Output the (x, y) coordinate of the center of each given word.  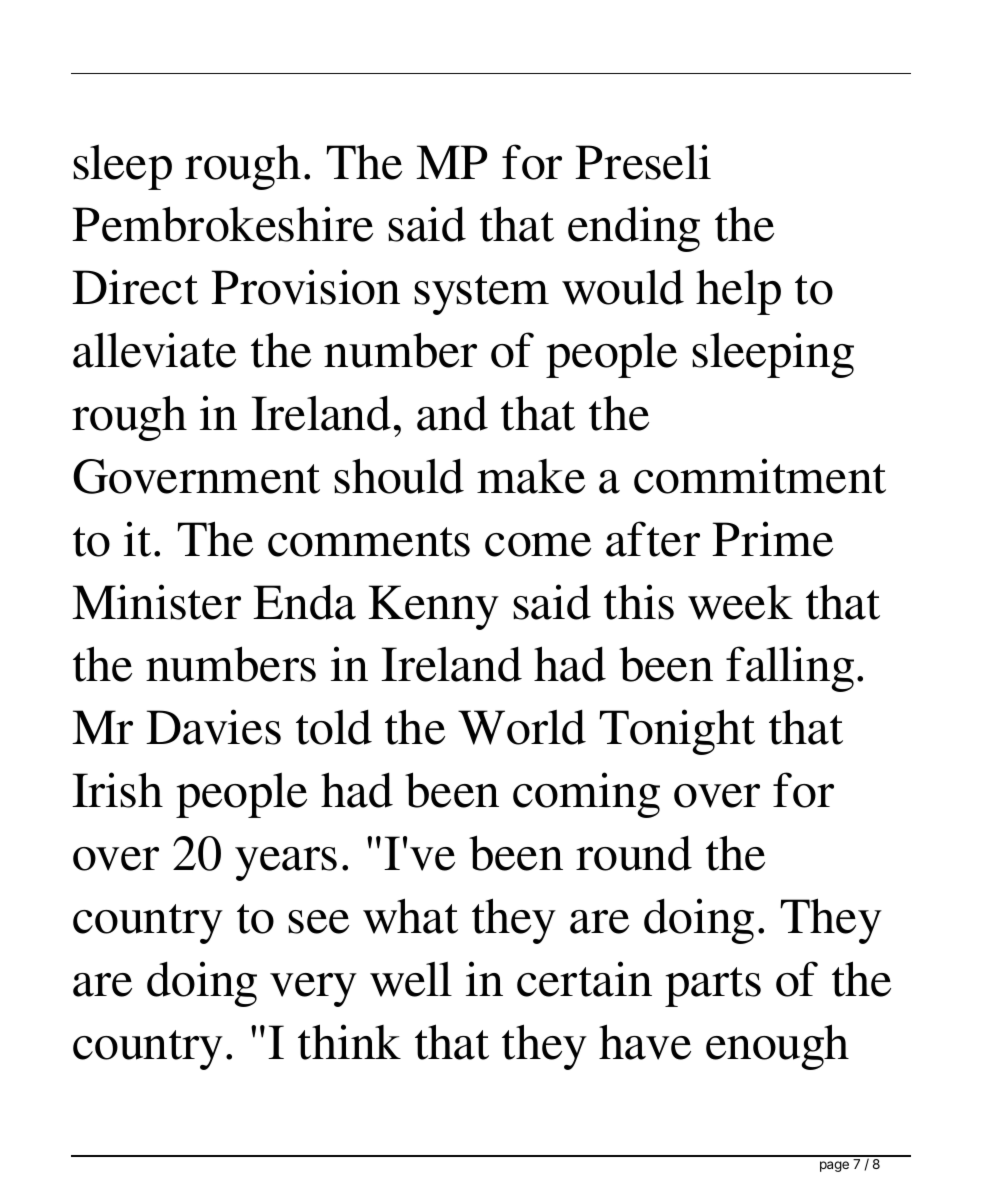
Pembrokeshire (222, 224)
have (645, 1042)
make (531, 476)
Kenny (433, 607)
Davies (213, 727)
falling (790, 669)
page (834, 1166)
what (410, 916)
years (286, 864)
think (349, 1042)
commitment (760, 476)
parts (713, 987)
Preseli (643, 162)
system (481, 295)
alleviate (154, 350)
